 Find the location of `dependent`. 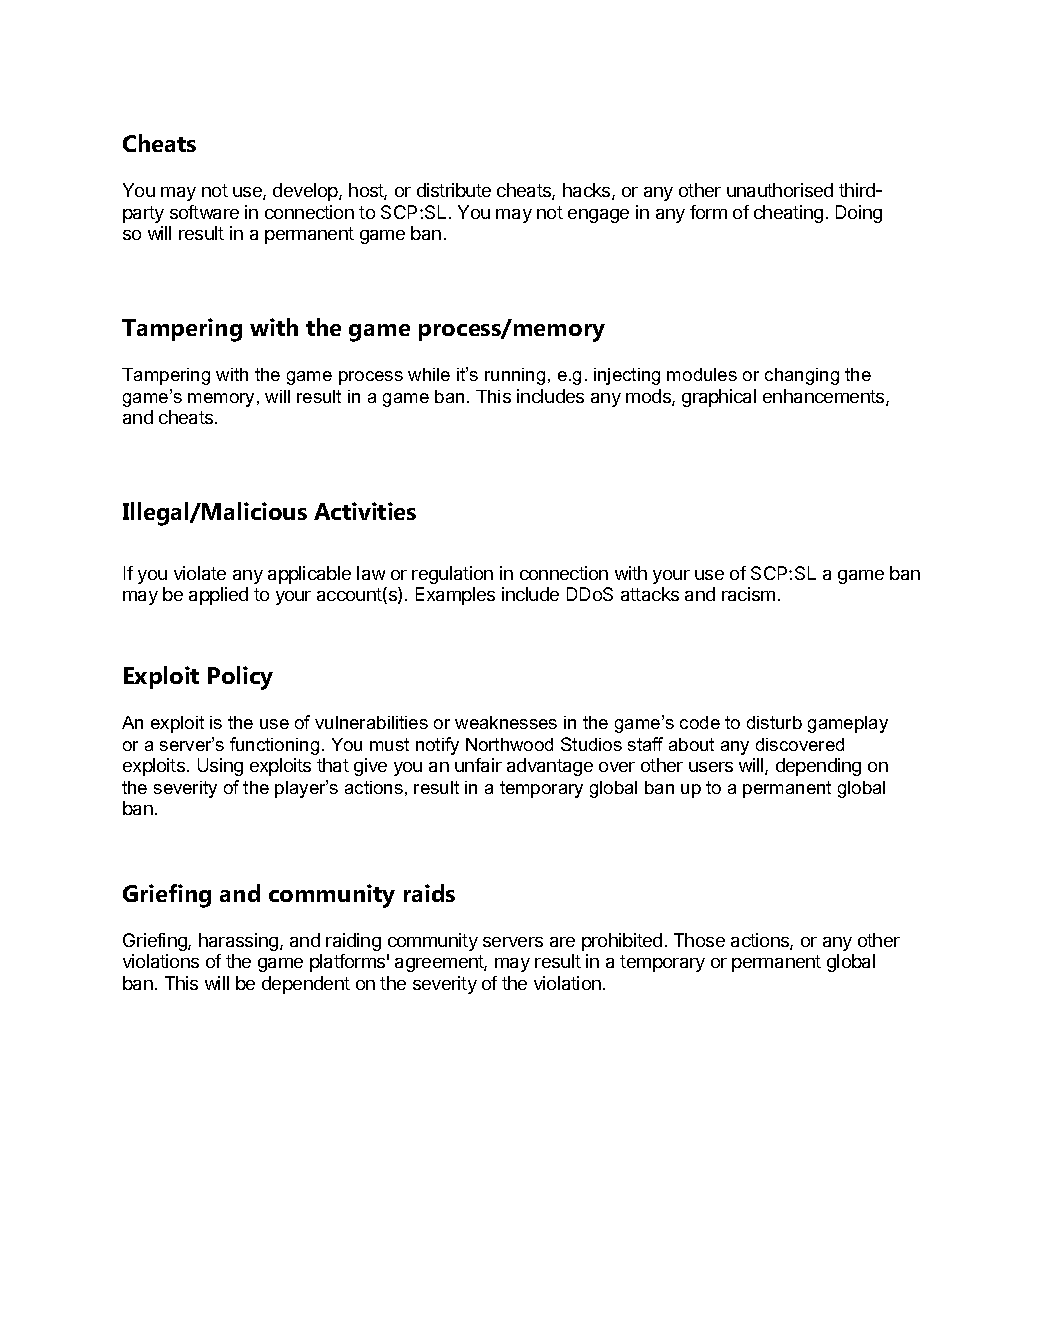

dependent is located at coordinates (306, 985).
